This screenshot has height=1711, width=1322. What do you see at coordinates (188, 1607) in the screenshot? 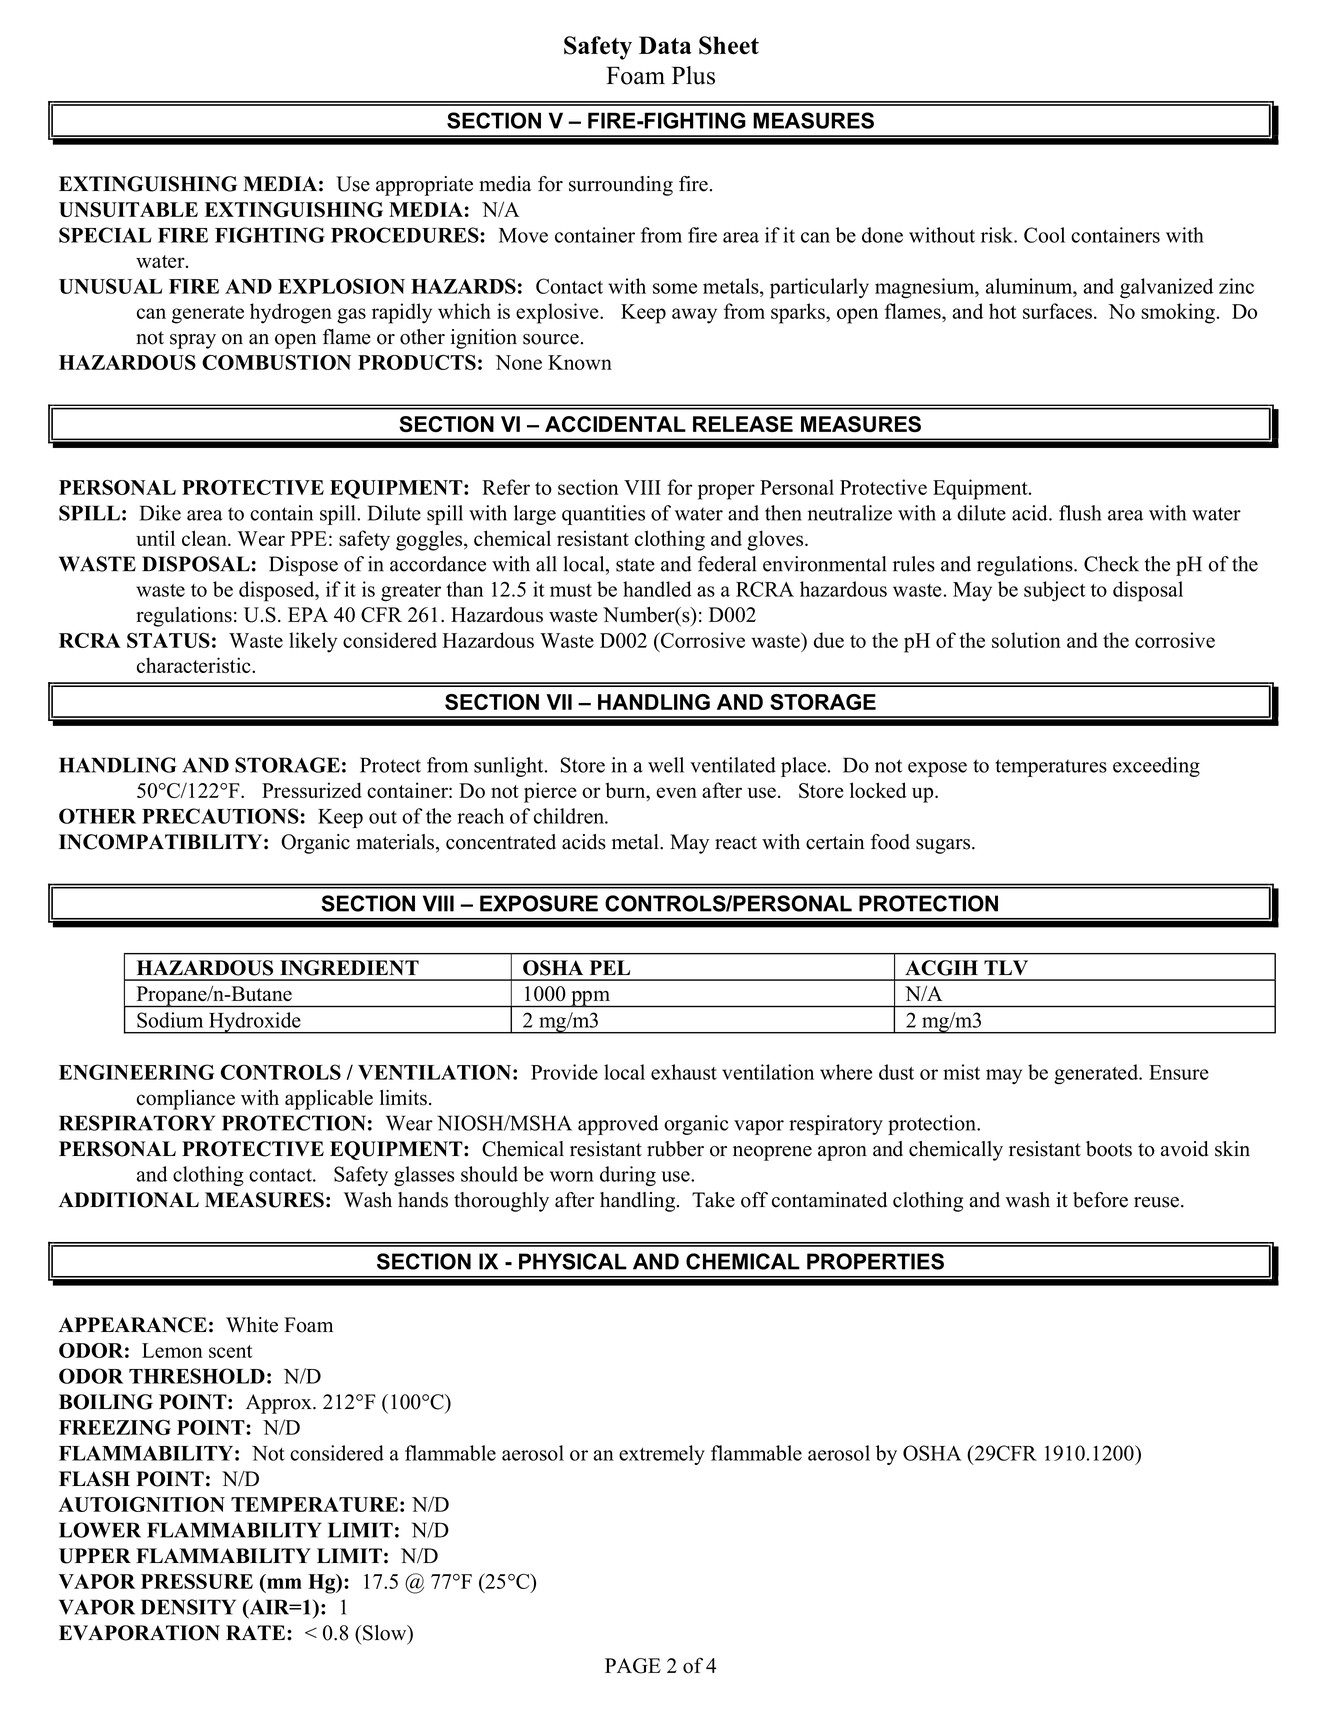
I see `DENSITY` at bounding box center [188, 1607].
